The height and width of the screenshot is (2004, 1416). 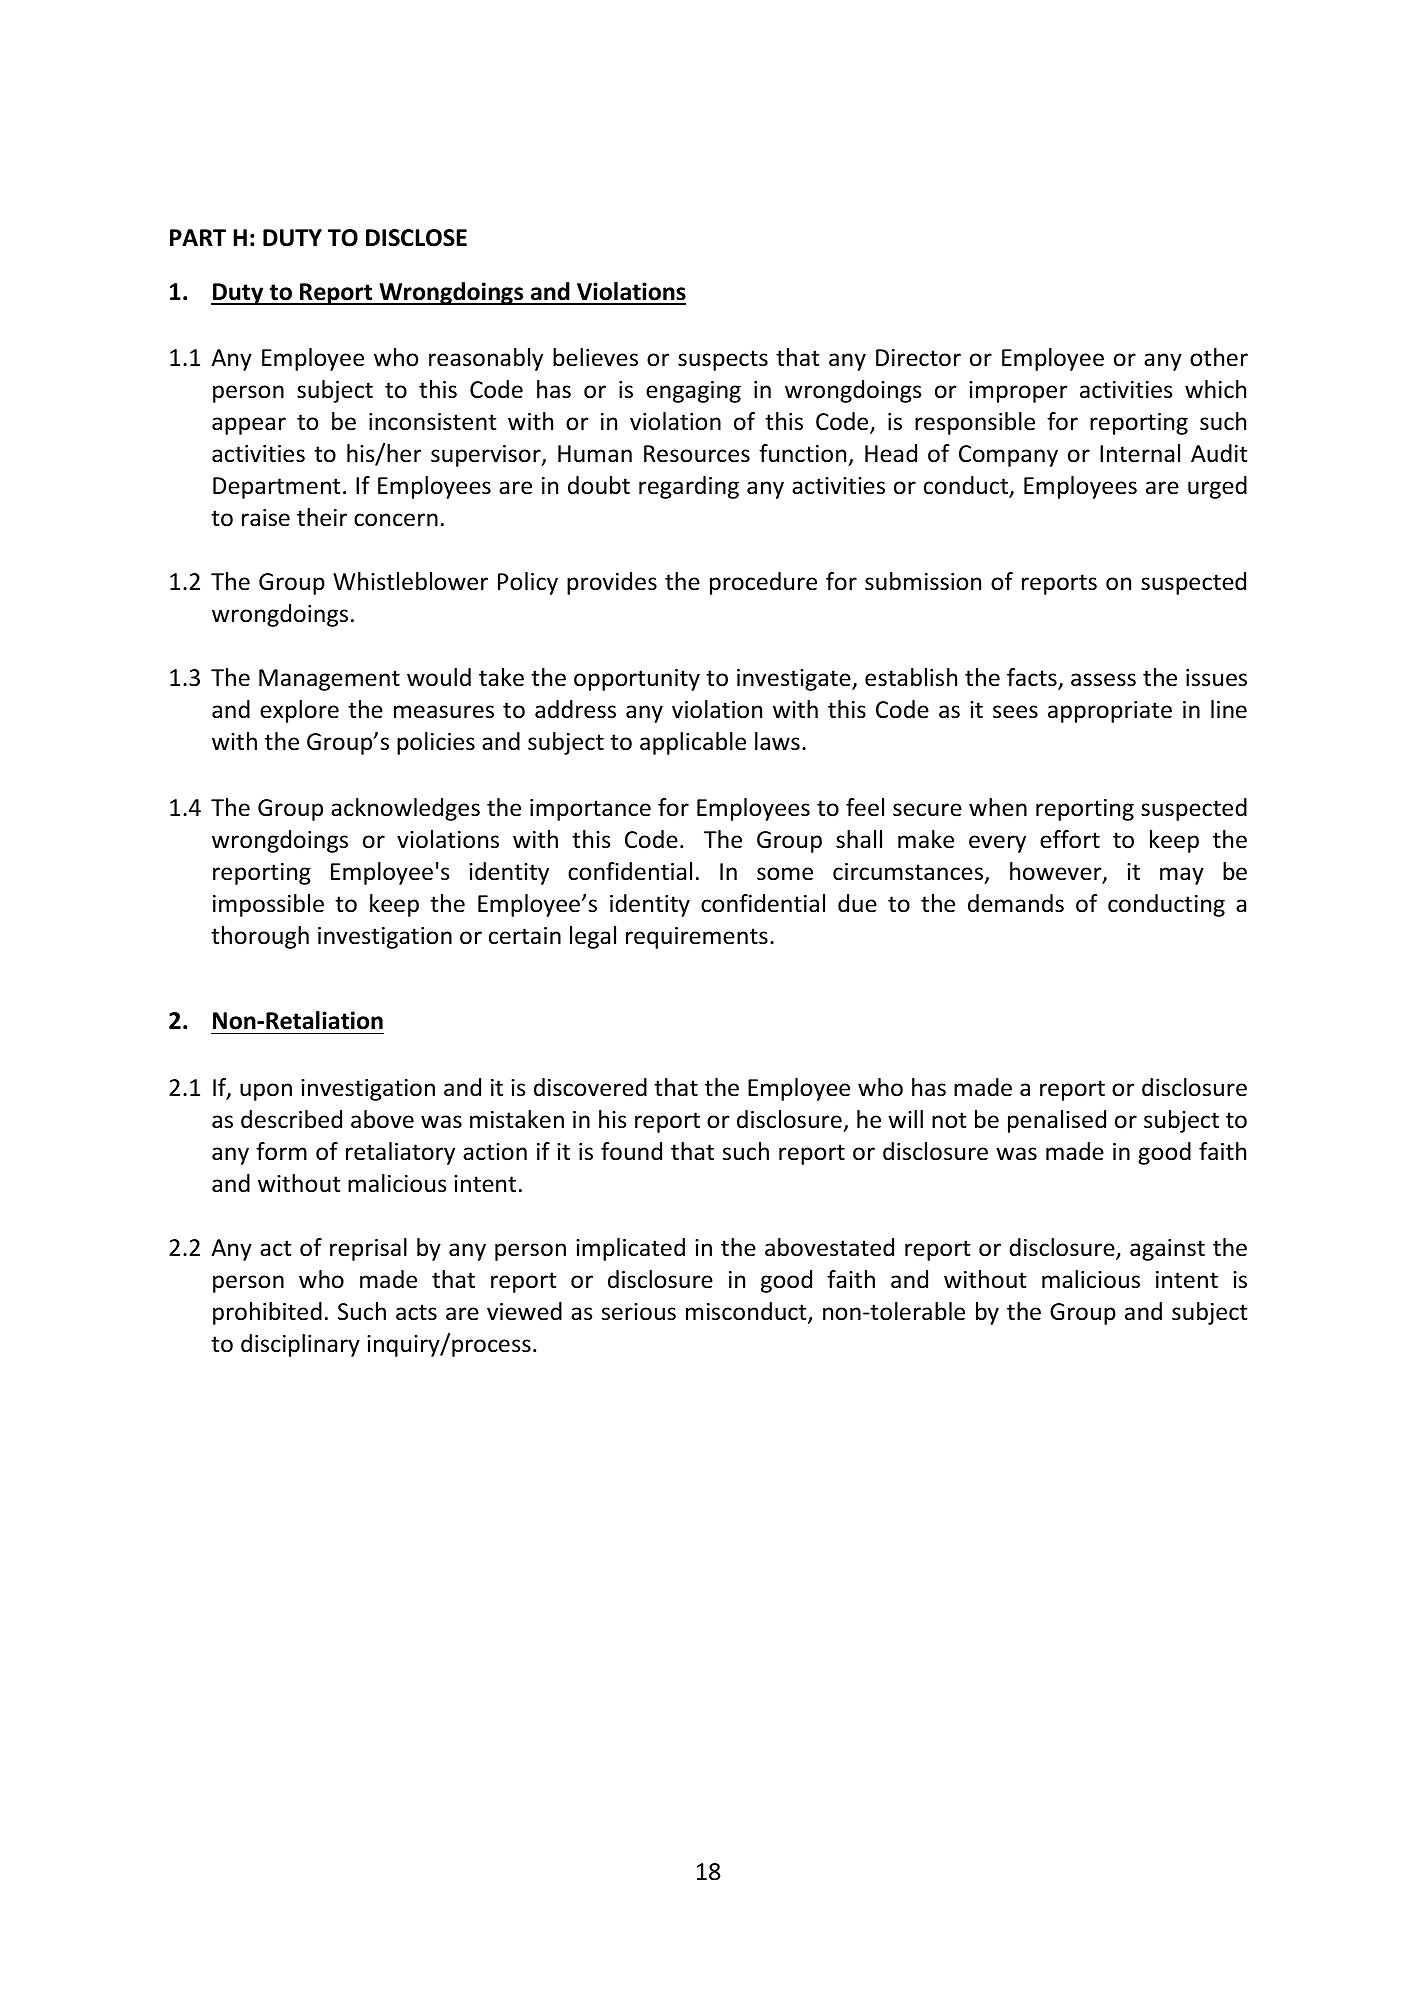 I want to click on thorough, so click(x=260, y=937).
